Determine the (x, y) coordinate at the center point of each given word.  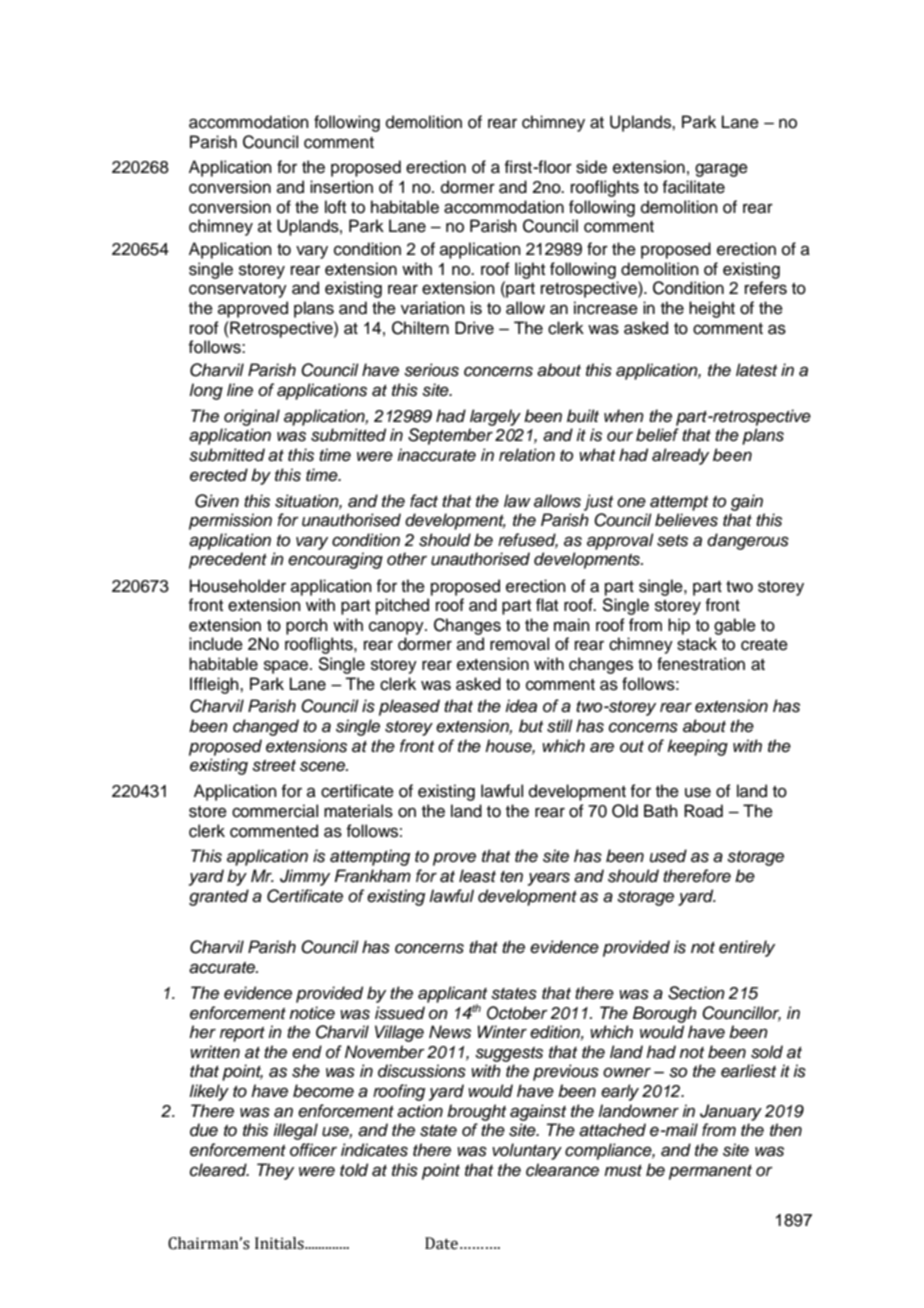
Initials (280, 1243)
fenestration (701, 664)
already (680, 456)
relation (527, 455)
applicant (452, 995)
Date (441, 1243)
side (591, 167)
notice (312, 1013)
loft (335, 207)
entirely (747, 948)
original (252, 417)
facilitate (693, 187)
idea (521, 706)
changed (266, 727)
